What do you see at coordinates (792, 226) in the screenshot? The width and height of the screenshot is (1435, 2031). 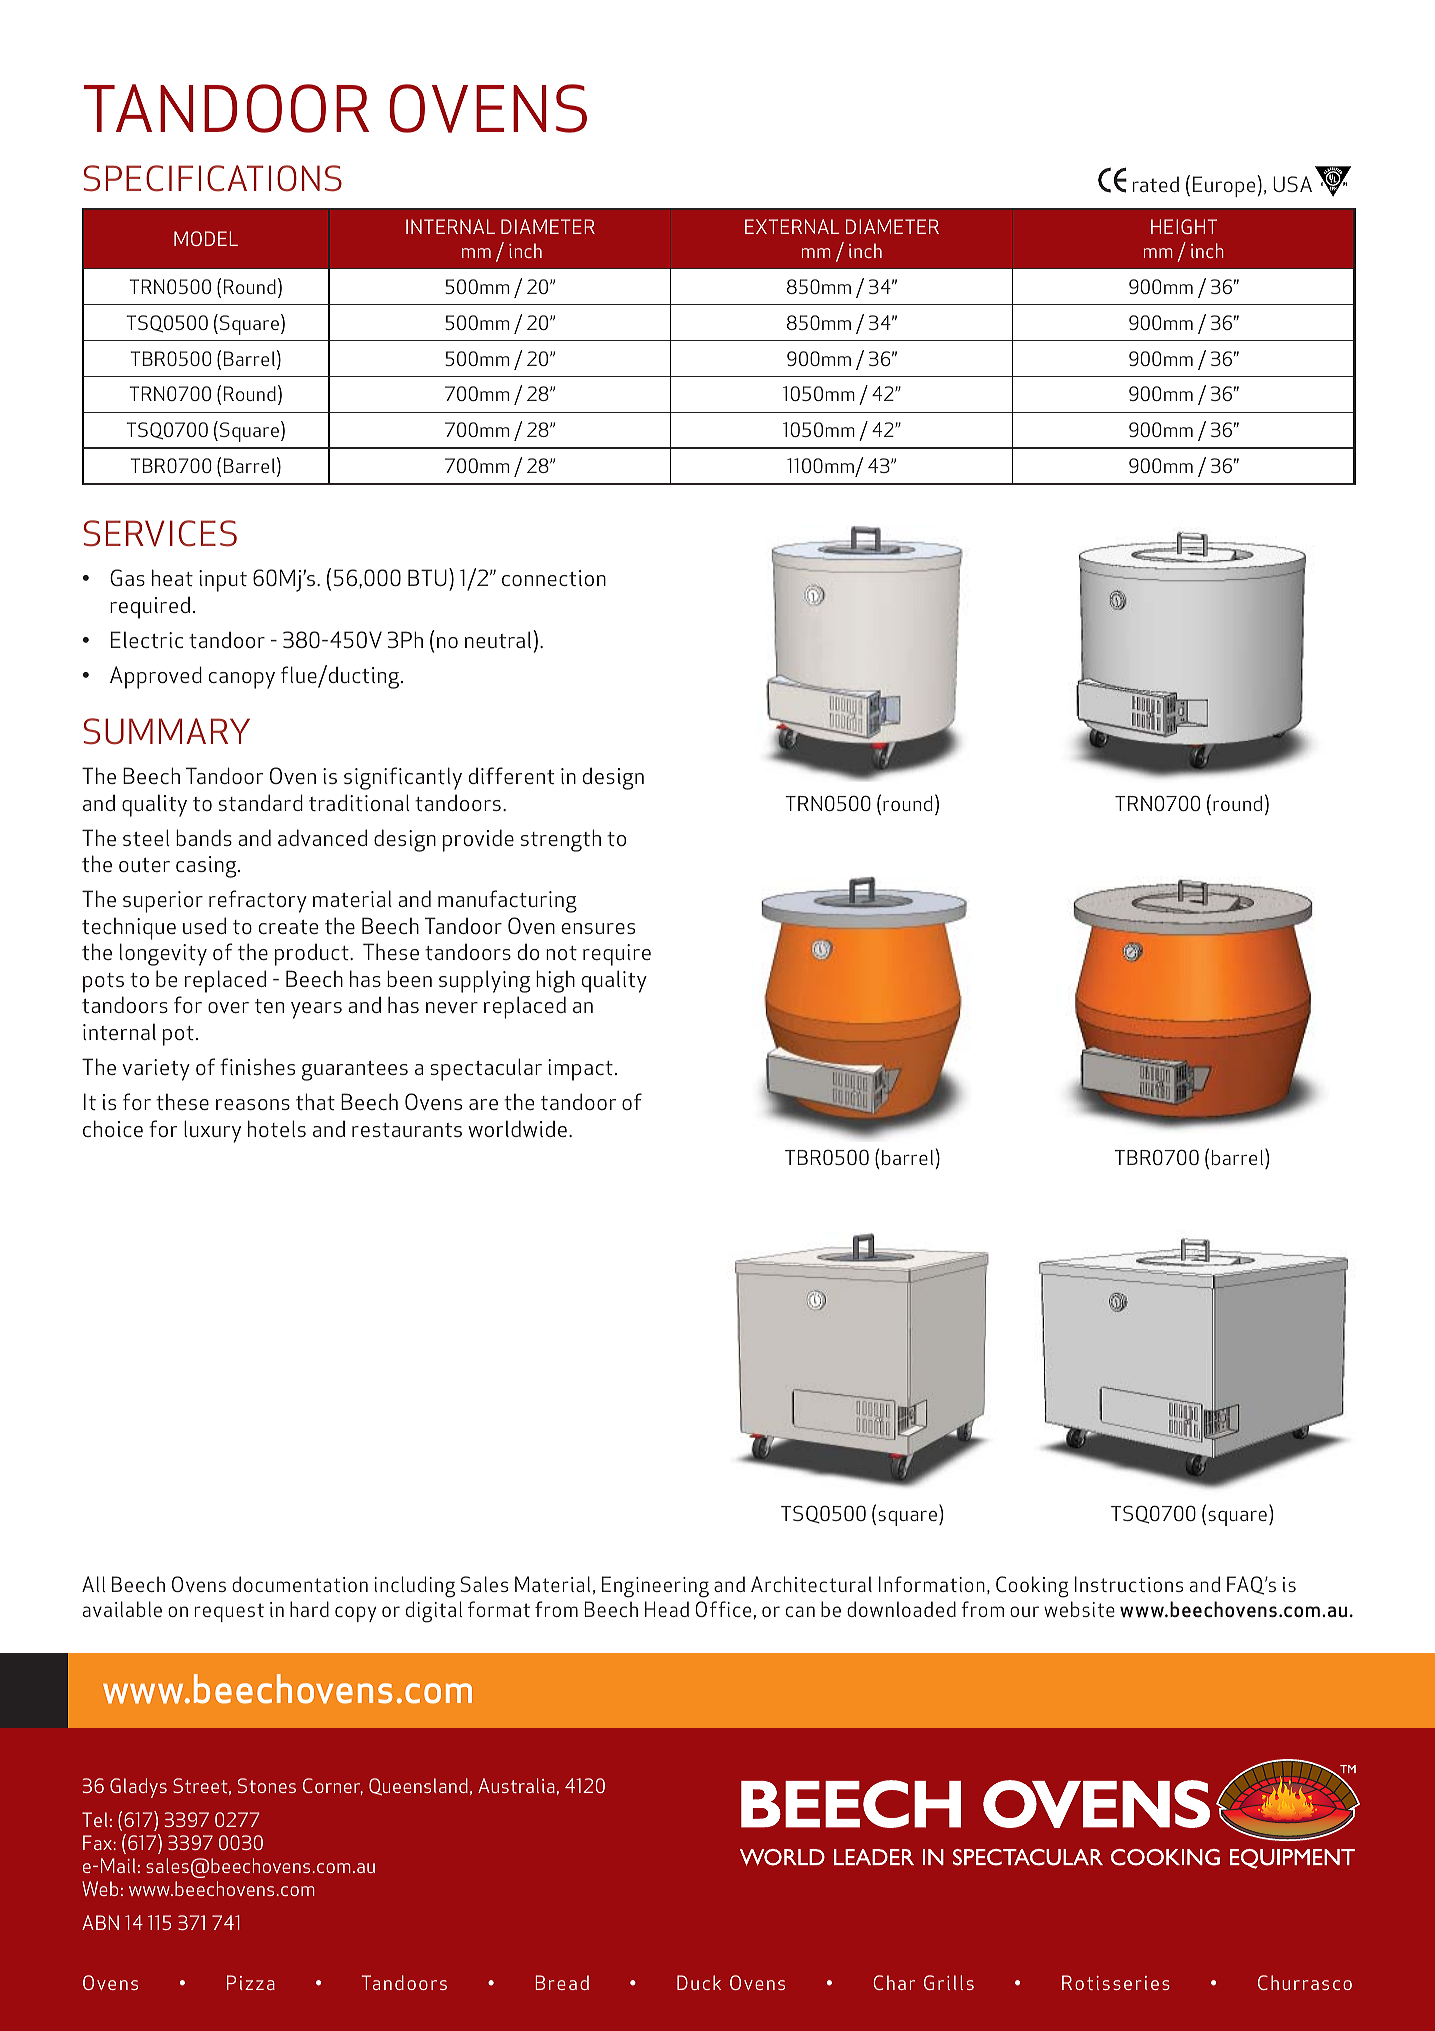 I see `EXTERNAL` at bounding box center [792, 226].
